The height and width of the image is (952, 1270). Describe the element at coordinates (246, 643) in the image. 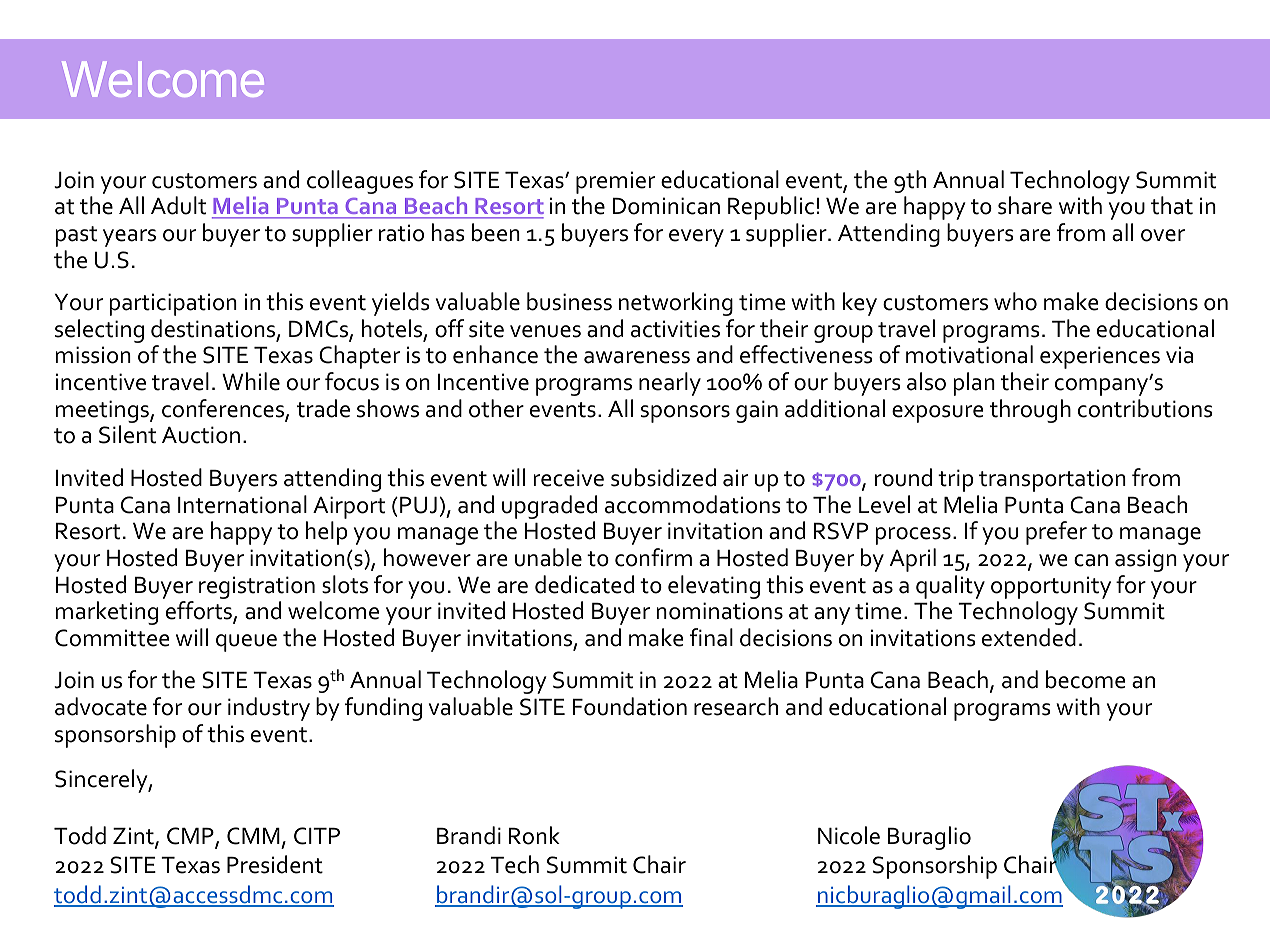

I see `queue` at that location.
